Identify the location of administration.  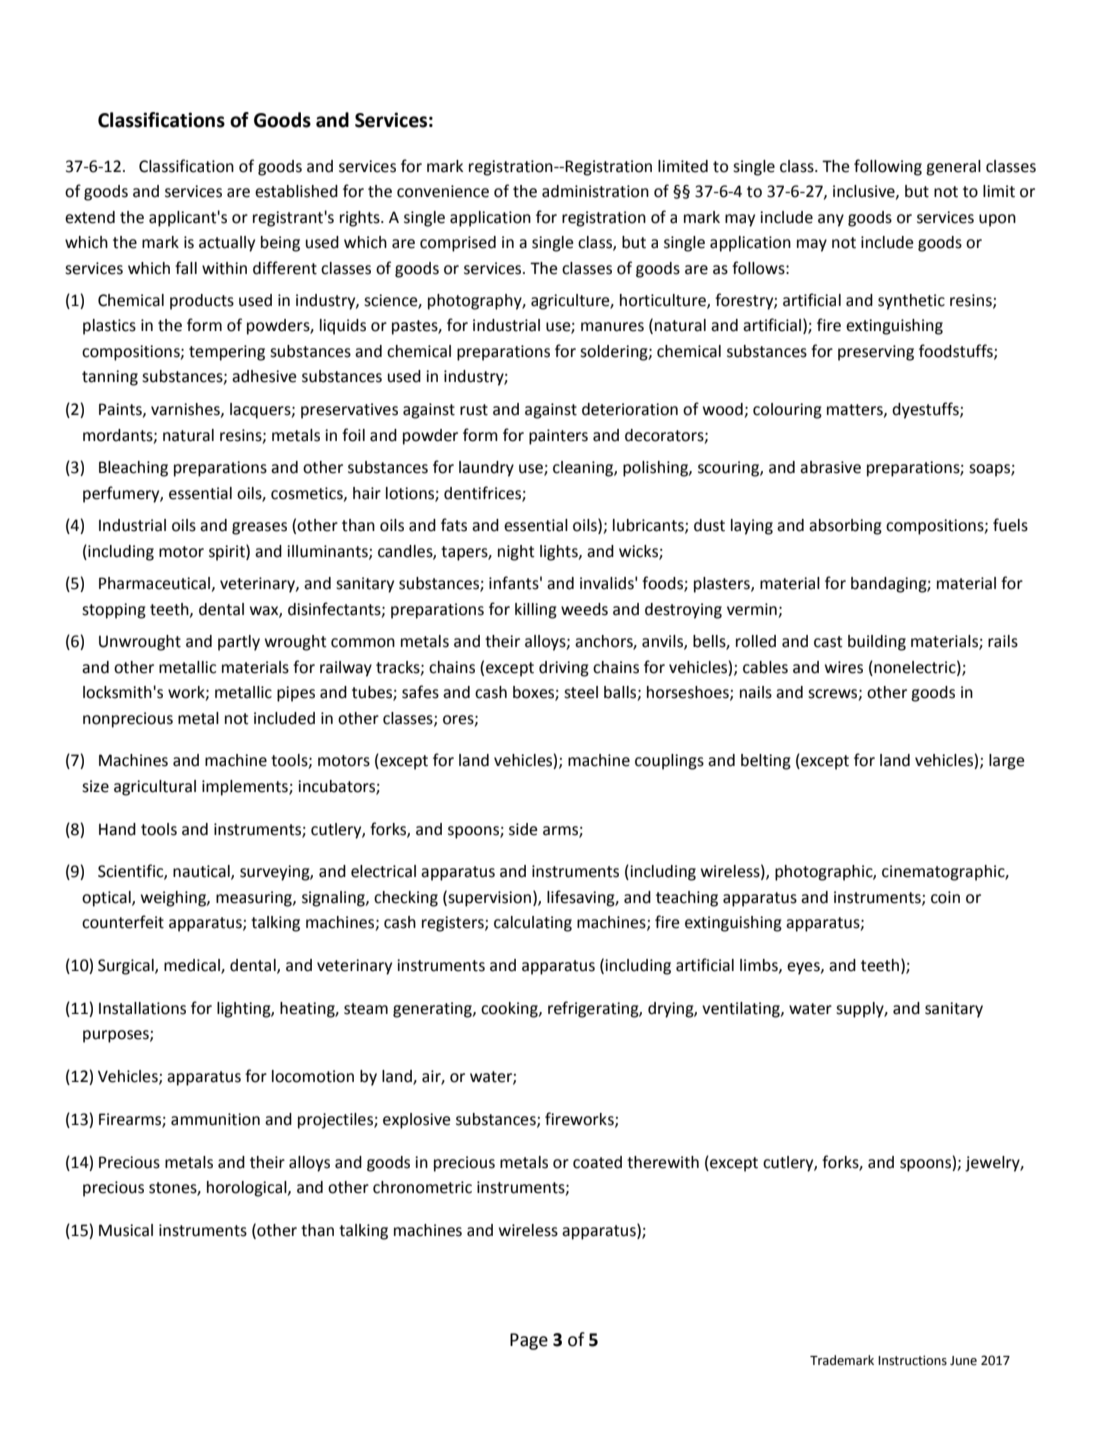
(595, 191).
